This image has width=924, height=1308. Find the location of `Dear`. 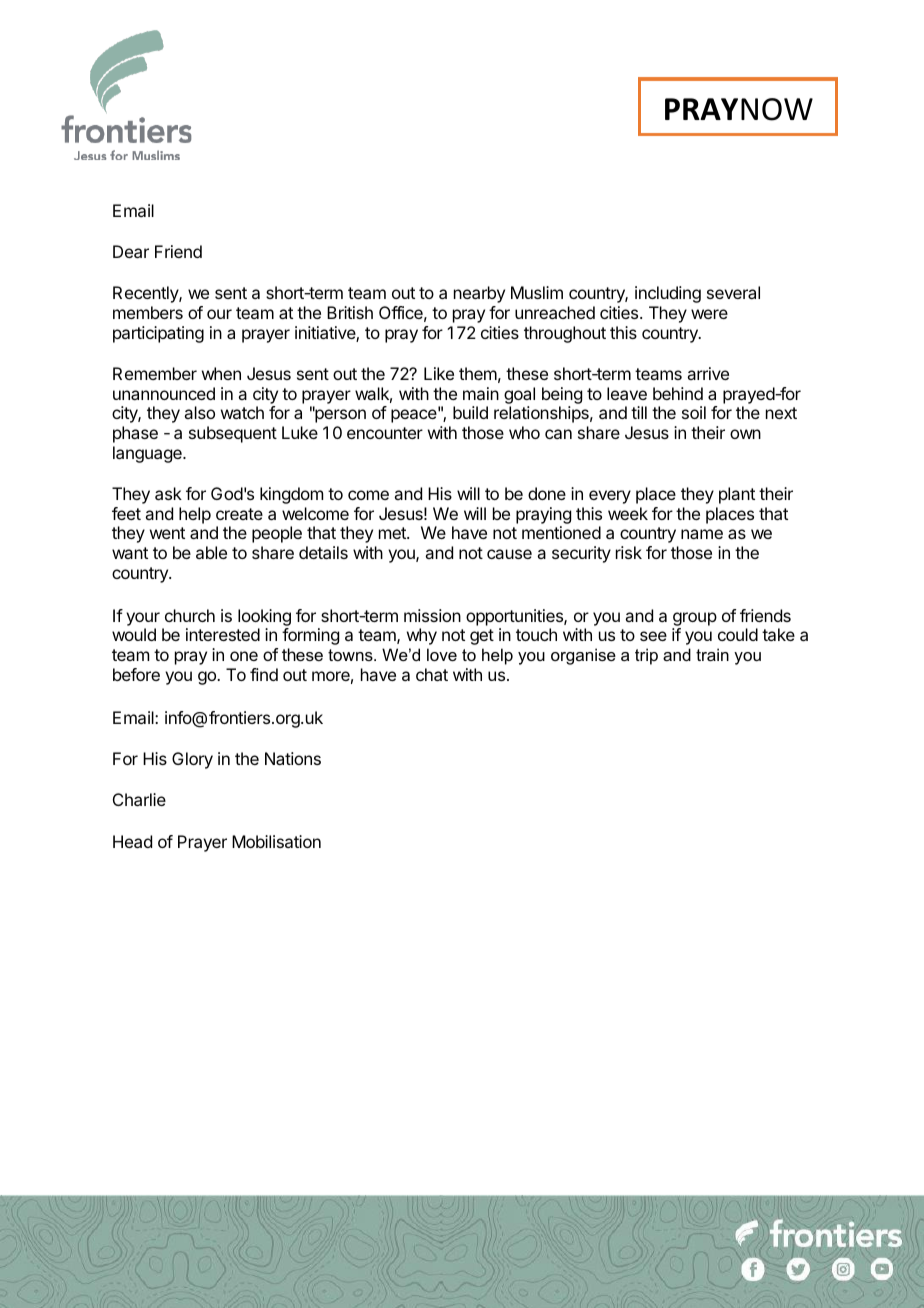

Dear is located at coordinates (131, 251).
